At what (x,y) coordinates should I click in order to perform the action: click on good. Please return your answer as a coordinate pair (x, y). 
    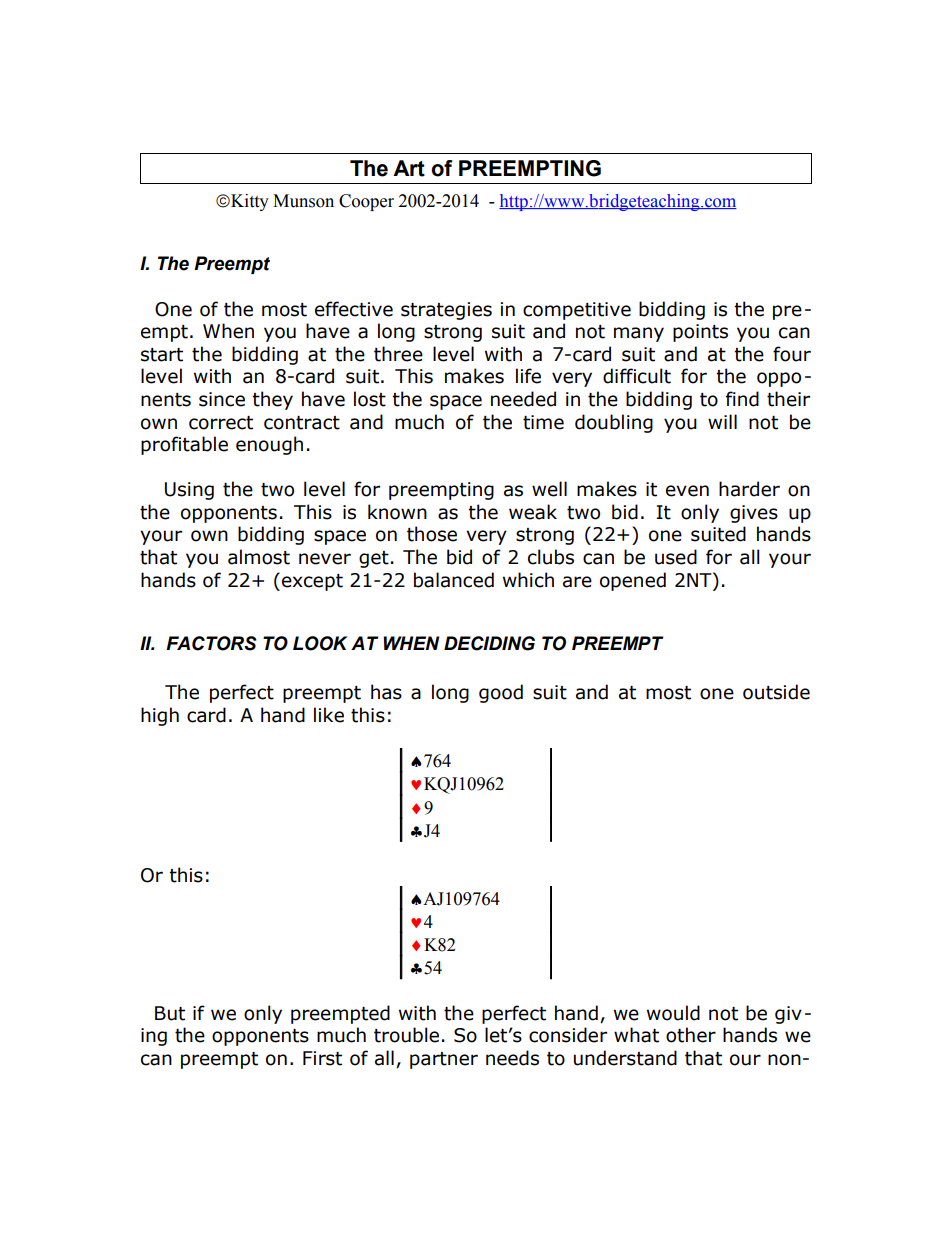
    Looking at the image, I should click on (501, 693).
